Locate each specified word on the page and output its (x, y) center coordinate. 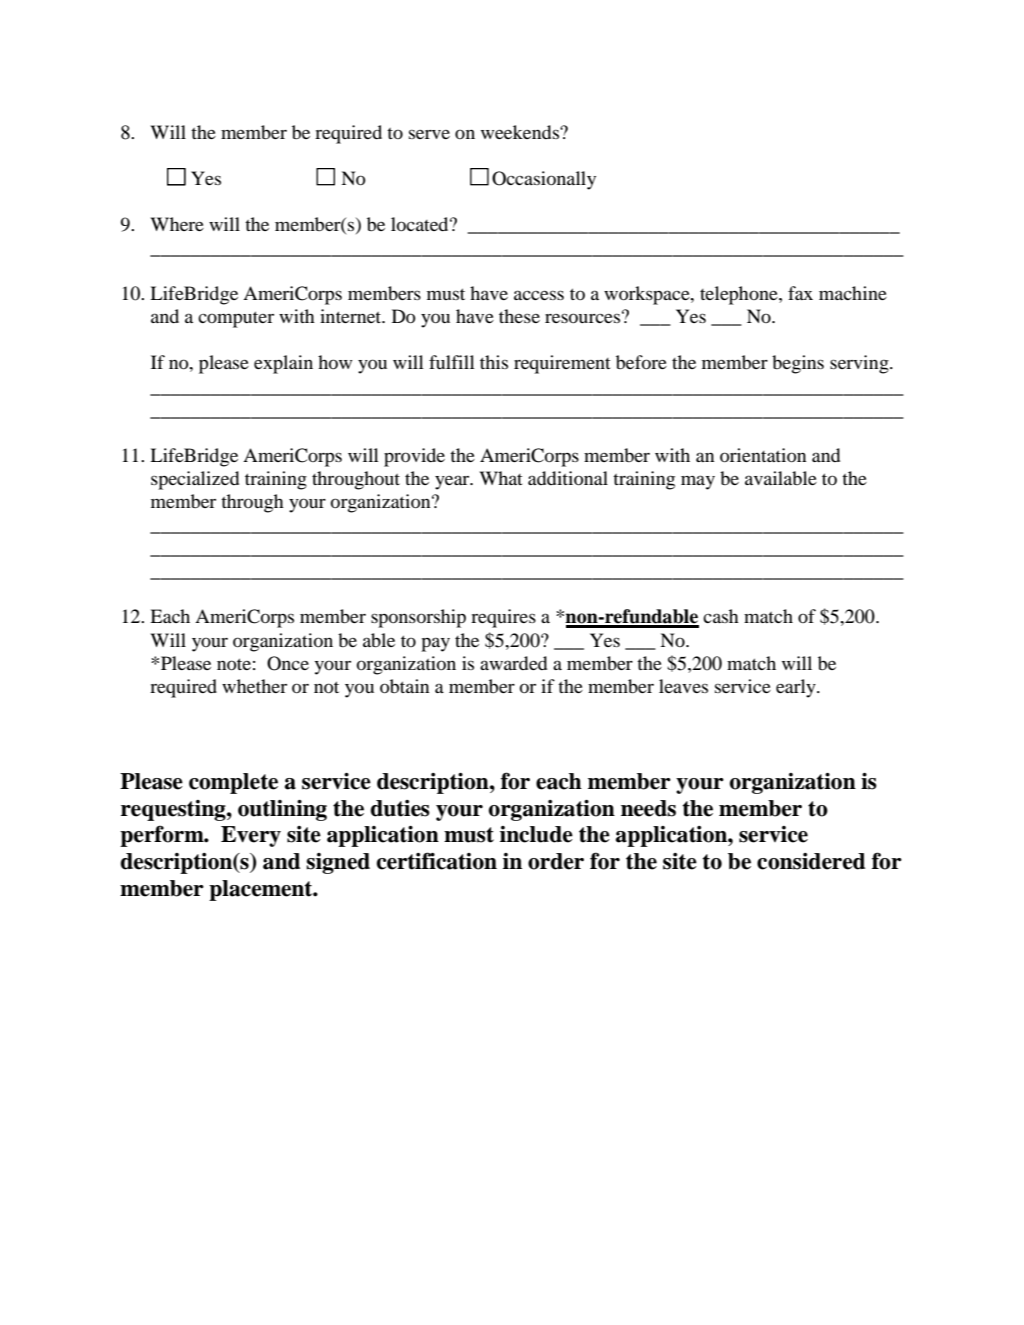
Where (177, 224)
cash (721, 616)
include (536, 834)
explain (283, 364)
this (494, 362)
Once (288, 663)
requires (503, 618)
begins (798, 364)
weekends (521, 132)
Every (251, 836)
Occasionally (544, 180)
